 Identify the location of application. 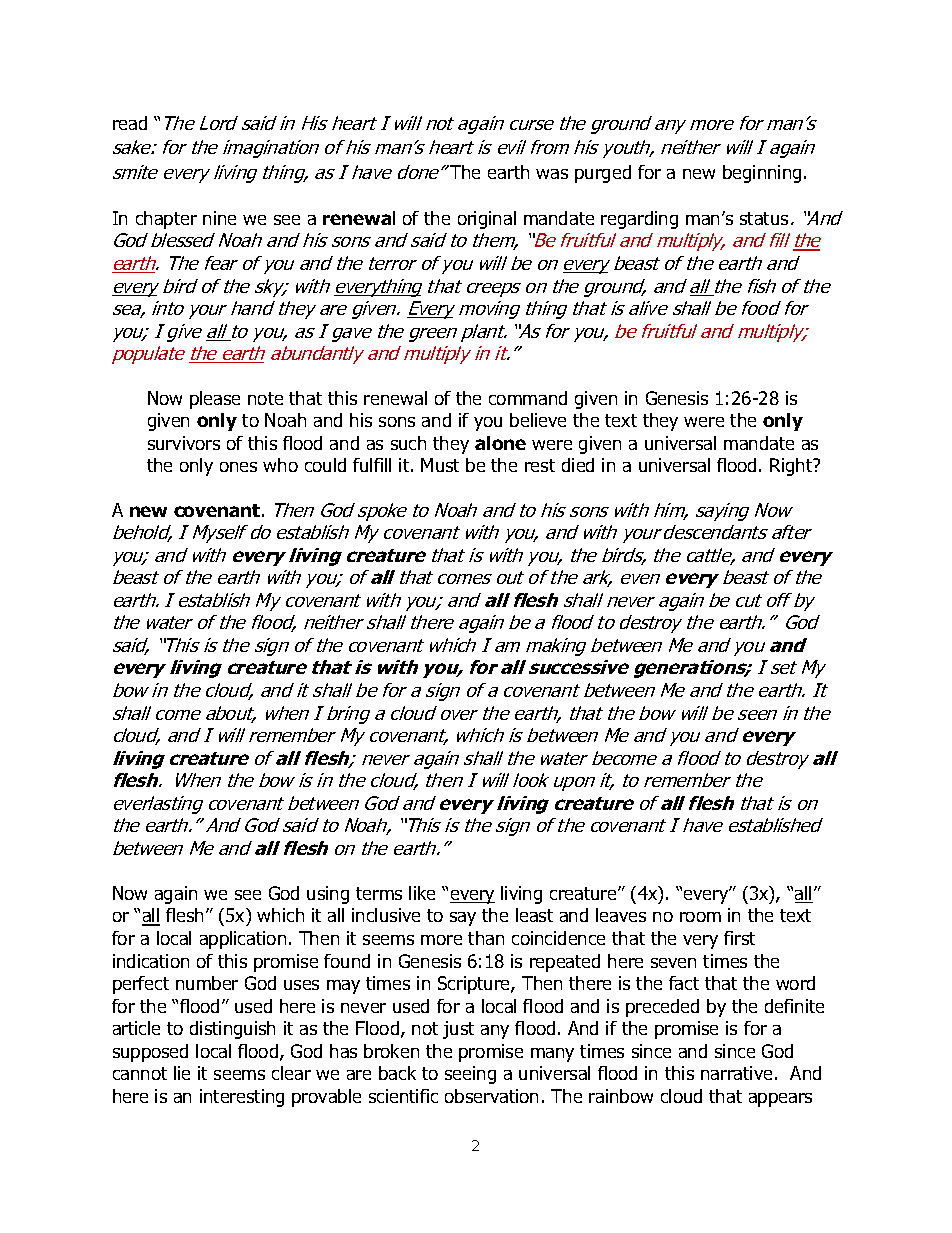
(243, 940).
